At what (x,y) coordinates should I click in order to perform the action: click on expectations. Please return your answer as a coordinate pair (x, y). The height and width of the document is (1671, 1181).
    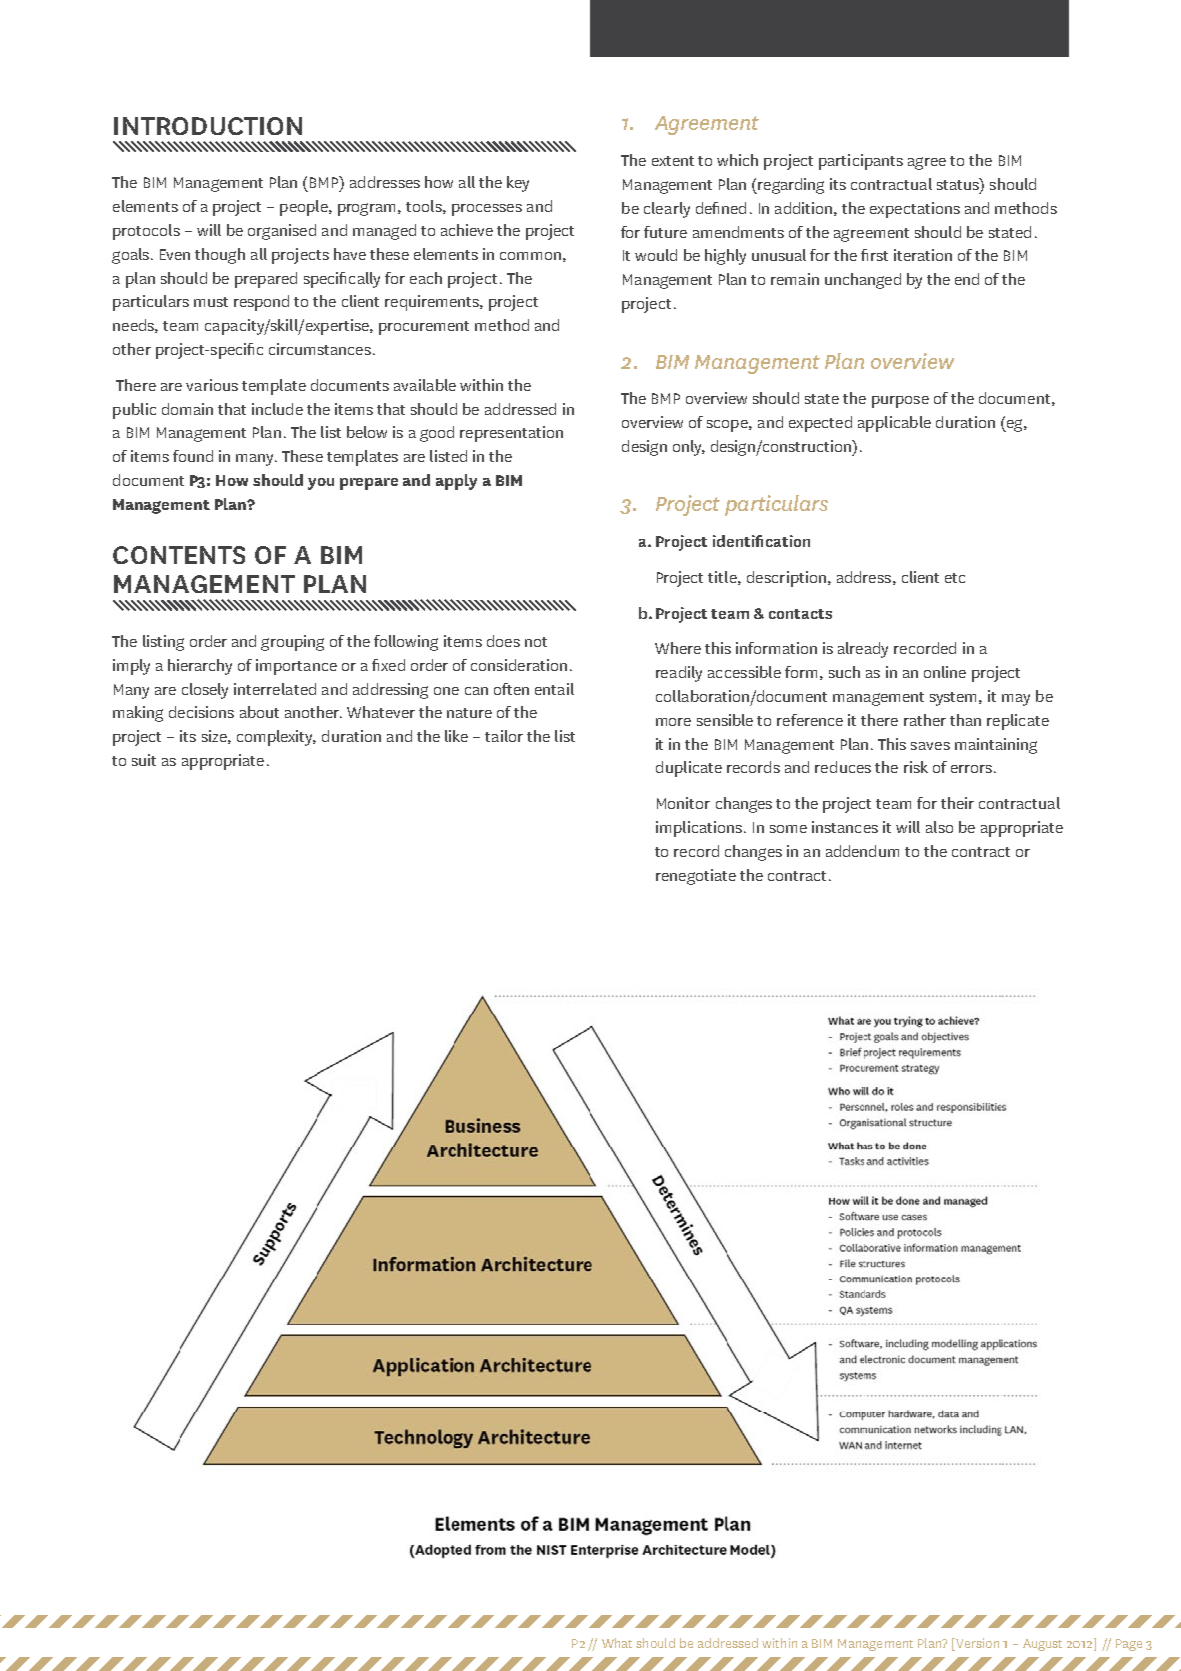
    Looking at the image, I should click on (915, 210).
